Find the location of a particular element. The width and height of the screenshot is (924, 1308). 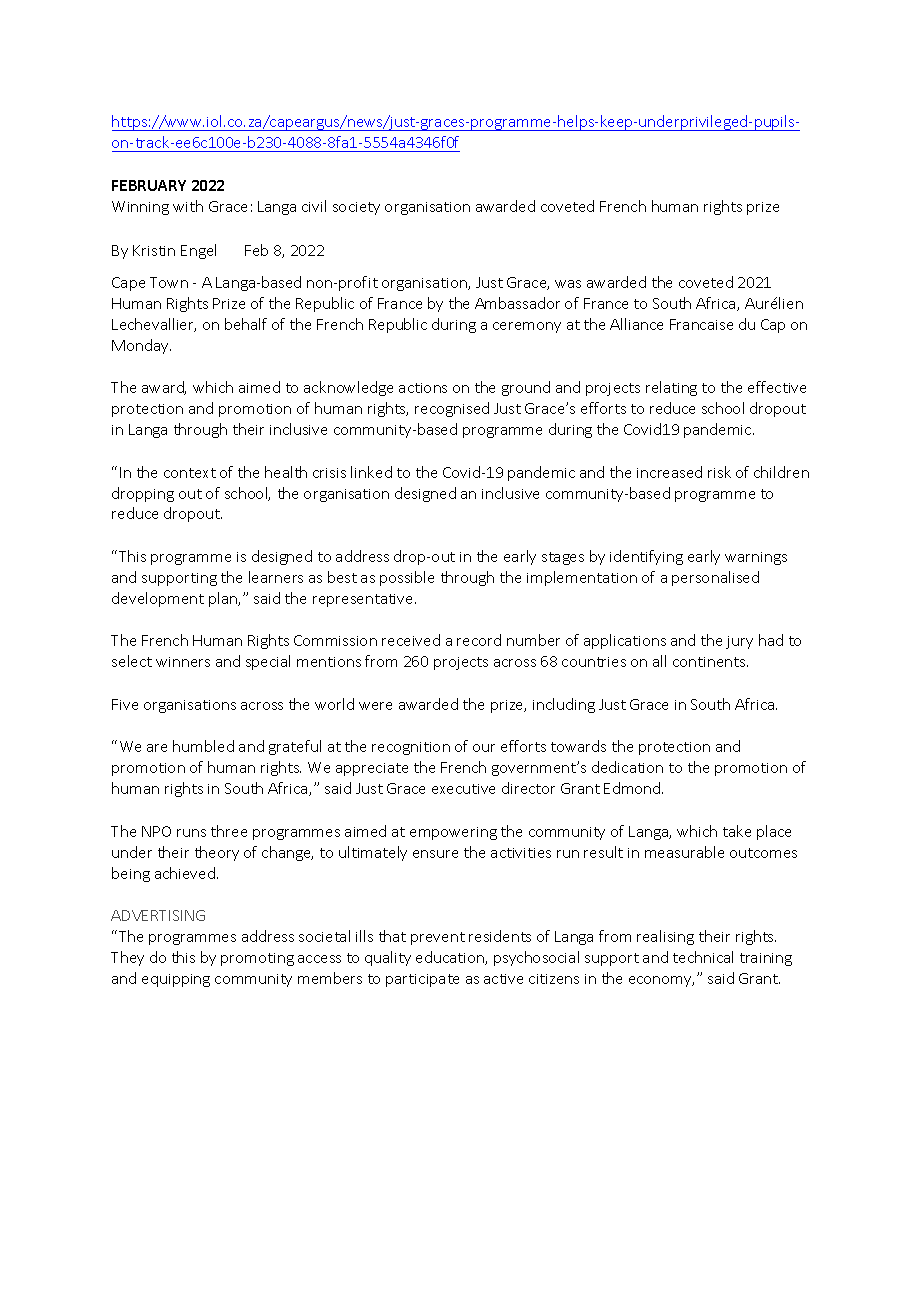

possible is located at coordinates (407, 578).
